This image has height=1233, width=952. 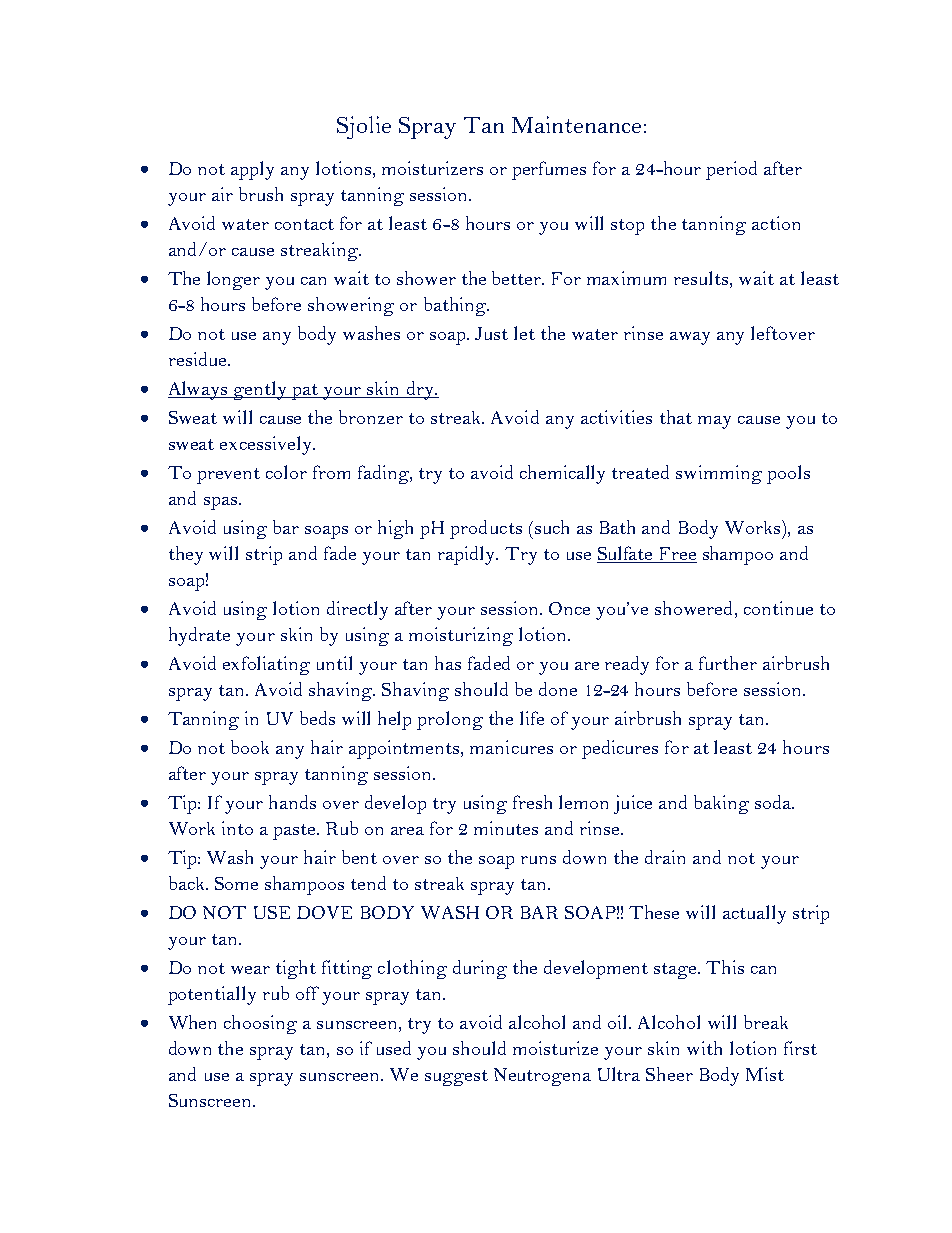 What do you see at coordinates (731, 170) in the image?
I see `period` at bounding box center [731, 170].
